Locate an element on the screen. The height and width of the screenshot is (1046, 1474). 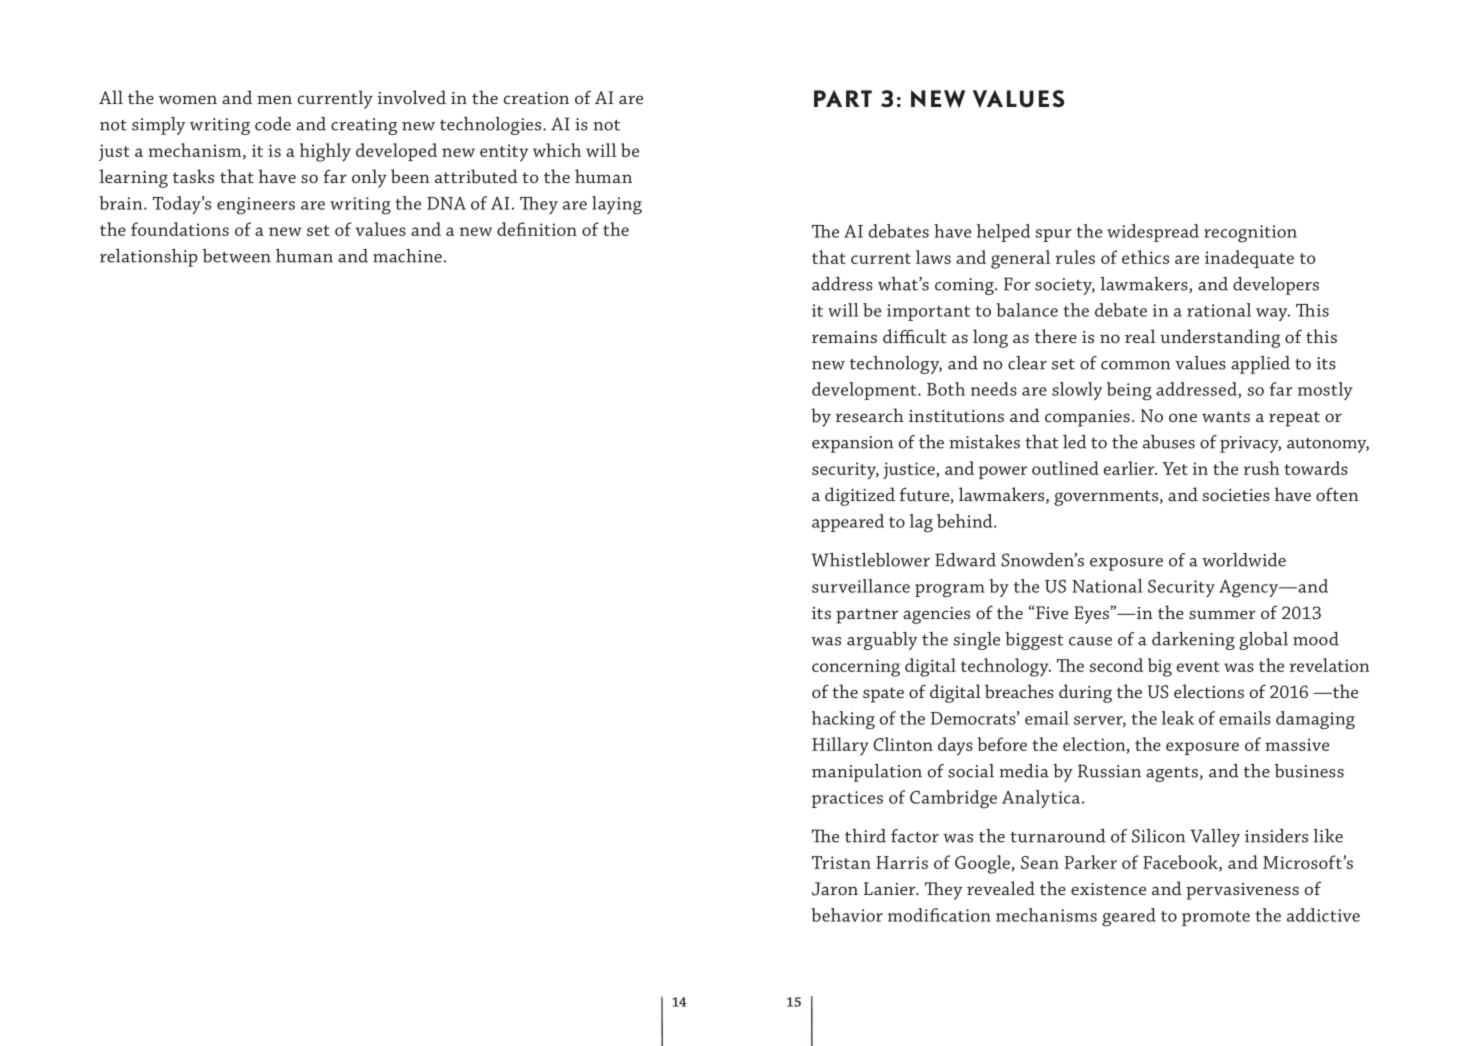
darkening is located at coordinates (1193, 641).
